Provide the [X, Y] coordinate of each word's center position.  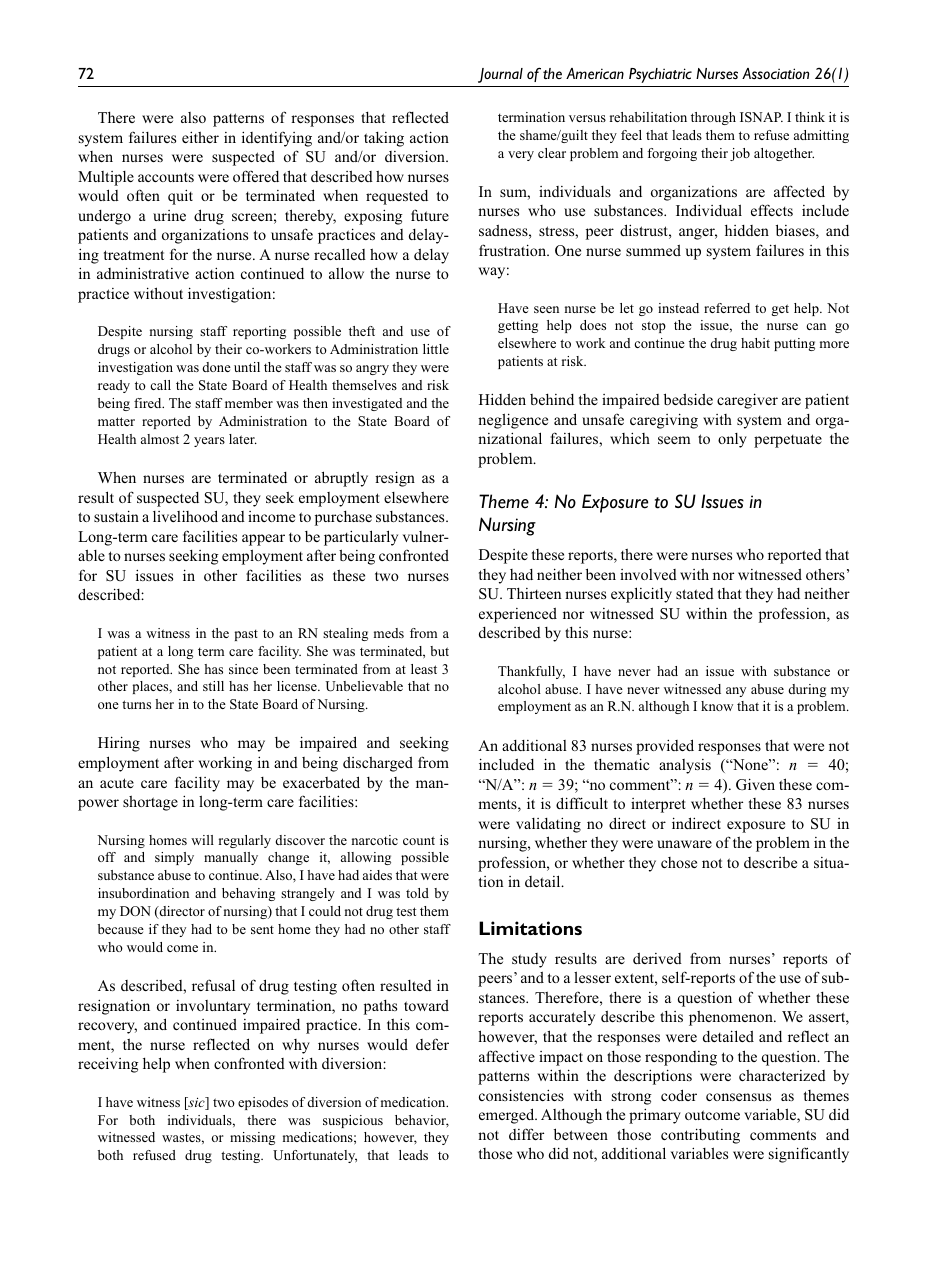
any [736, 692]
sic [196, 1103]
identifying [277, 139]
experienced [518, 615]
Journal [500, 75]
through [713, 118]
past [246, 635]
